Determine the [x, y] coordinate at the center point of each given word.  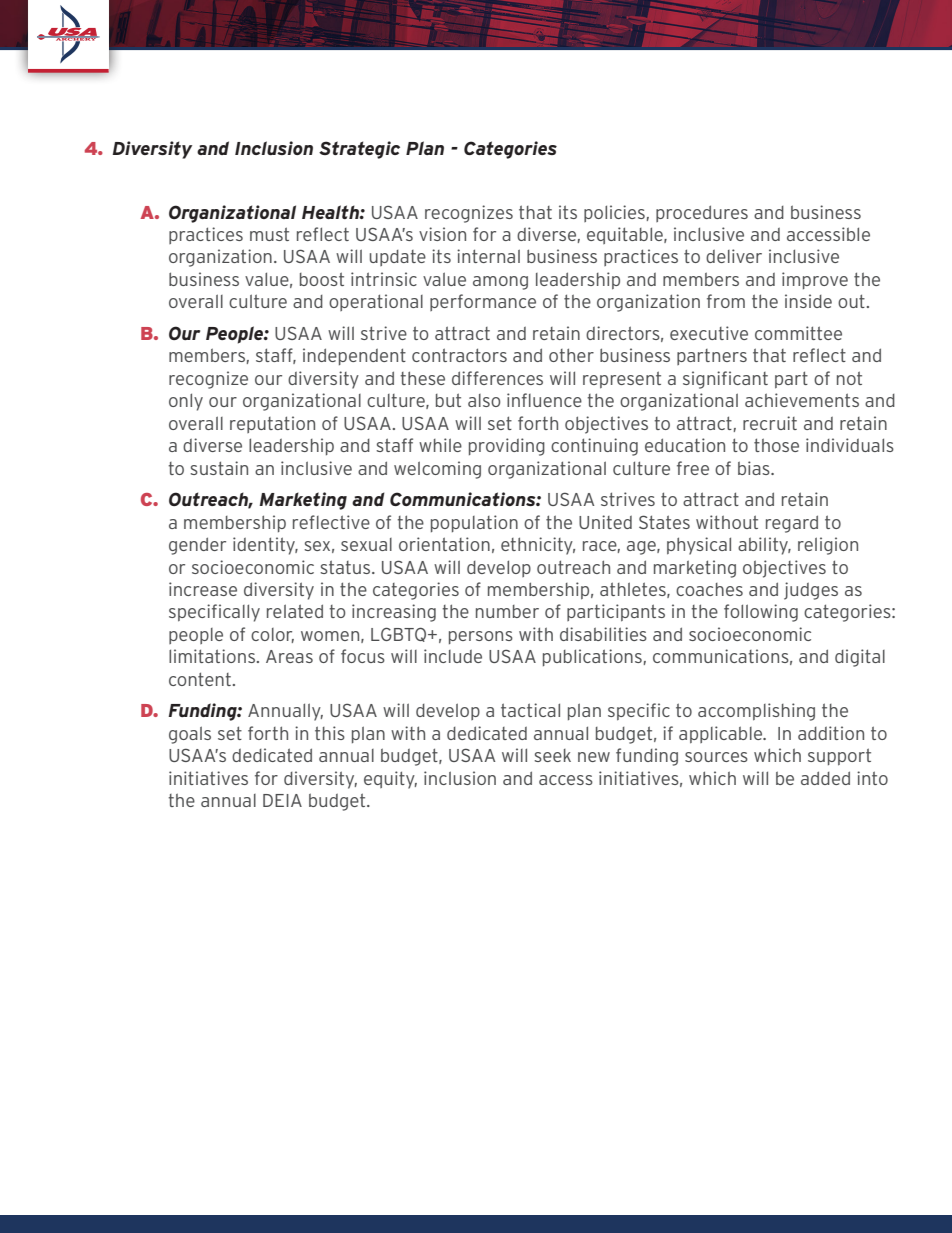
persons [481, 637]
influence [544, 400]
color [272, 635]
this [330, 733]
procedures [702, 213]
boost [322, 279]
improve [815, 280]
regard [792, 524]
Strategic [359, 150]
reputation [272, 424]
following [761, 613]
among [500, 283]
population [474, 523]
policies [614, 213]
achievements [802, 400]
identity [265, 546]
